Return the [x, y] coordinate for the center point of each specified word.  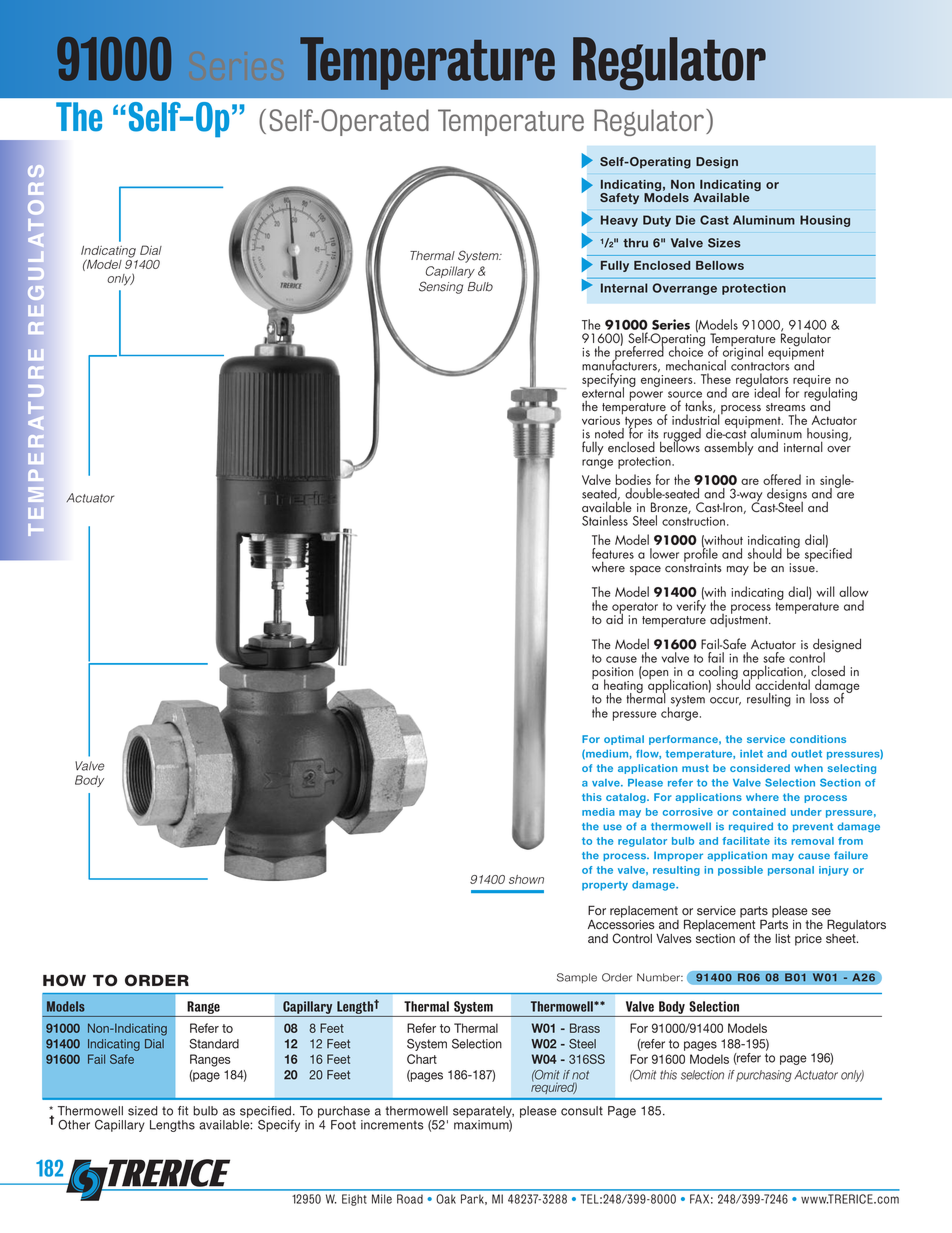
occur [725, 701]
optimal [624, 740]
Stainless [605, 520]
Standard [214, 1044]
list [782, 939]
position [612, 674]
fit [183, 1111]
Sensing [441, 287]
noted [609, 433]
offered [782, 479]
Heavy [619, 221]
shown [526, 879]
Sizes [724, 243]
